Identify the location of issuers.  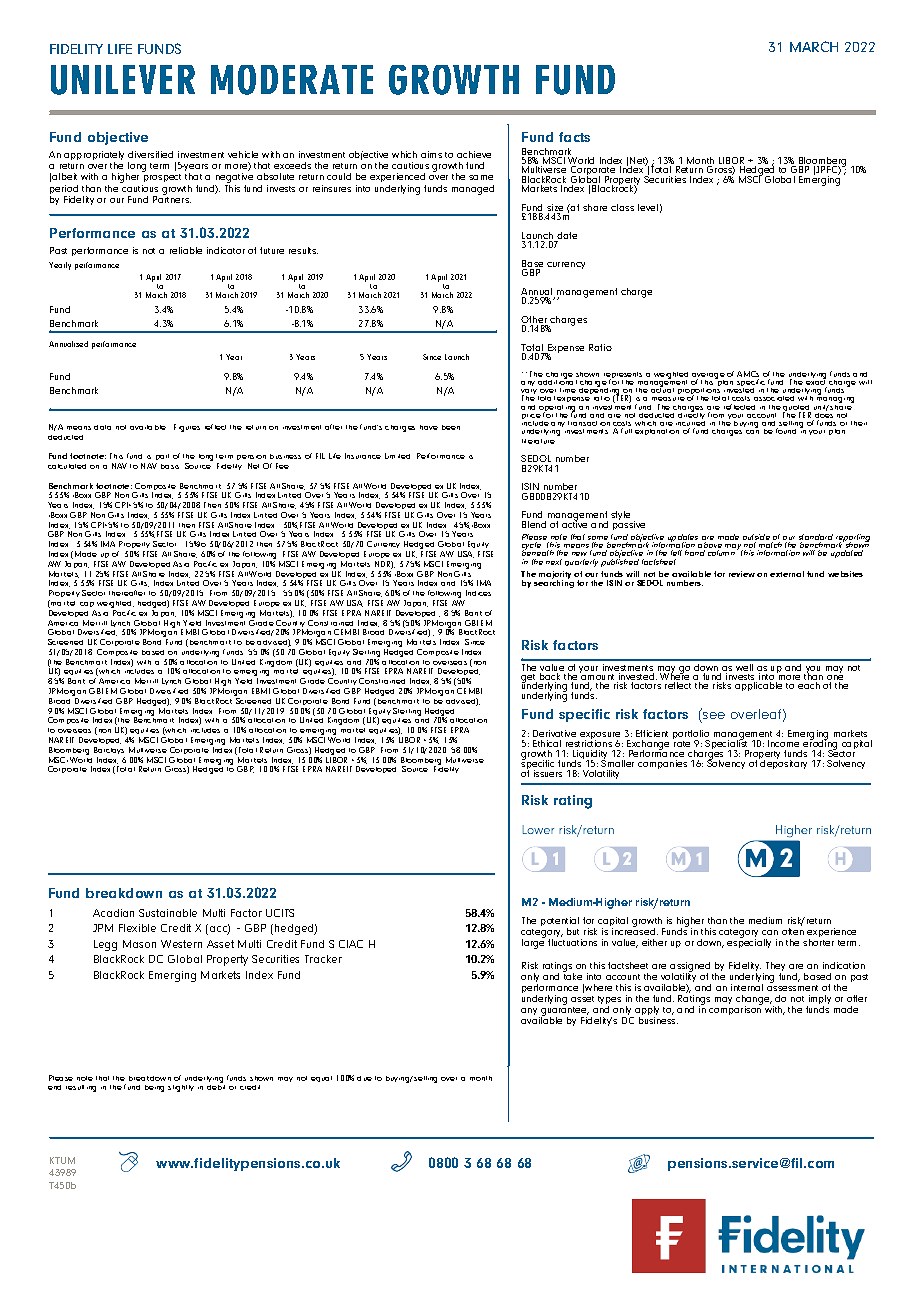
(548, 773).
